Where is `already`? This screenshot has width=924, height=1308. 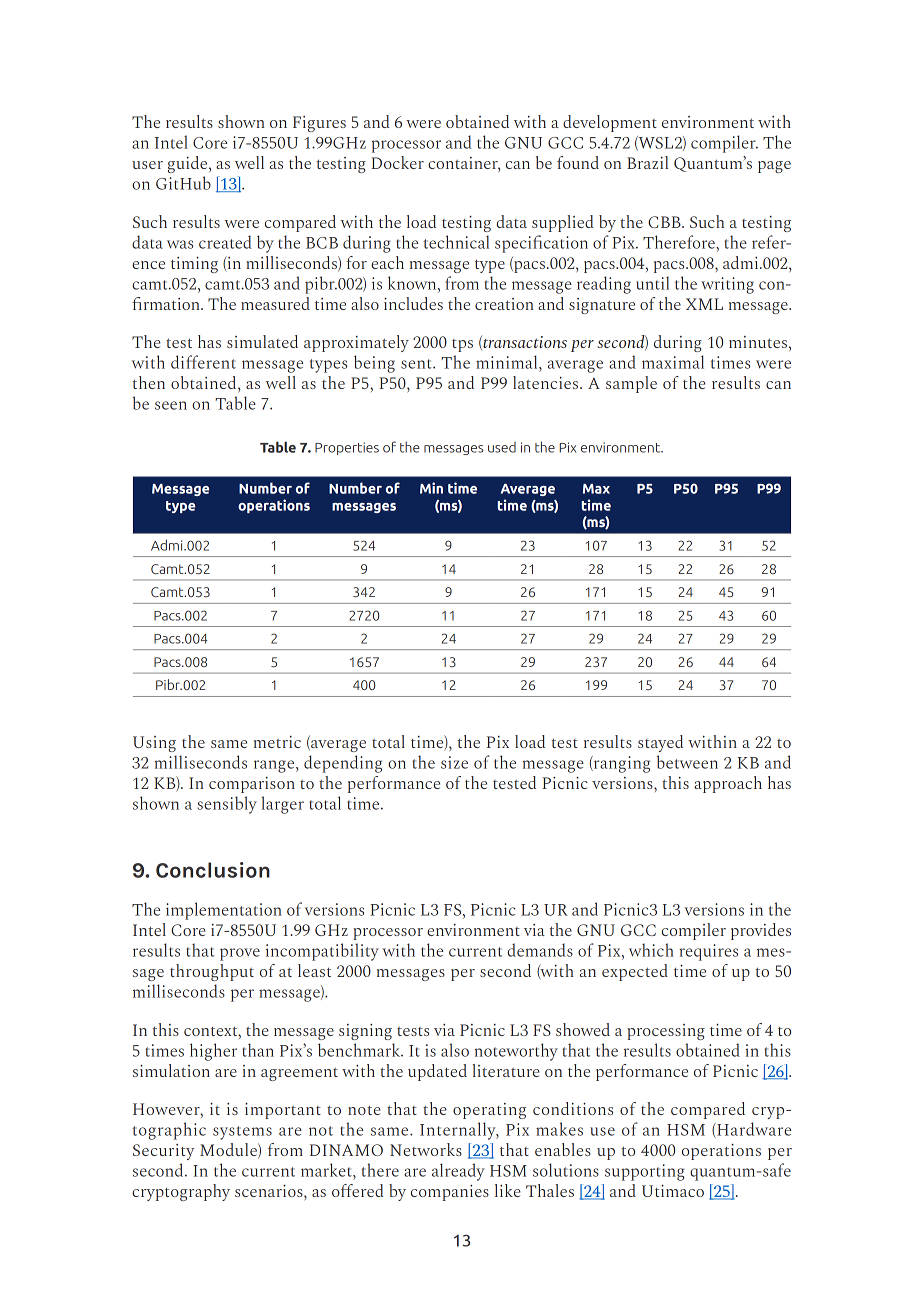 already is located at coordinates (458, 1172).
